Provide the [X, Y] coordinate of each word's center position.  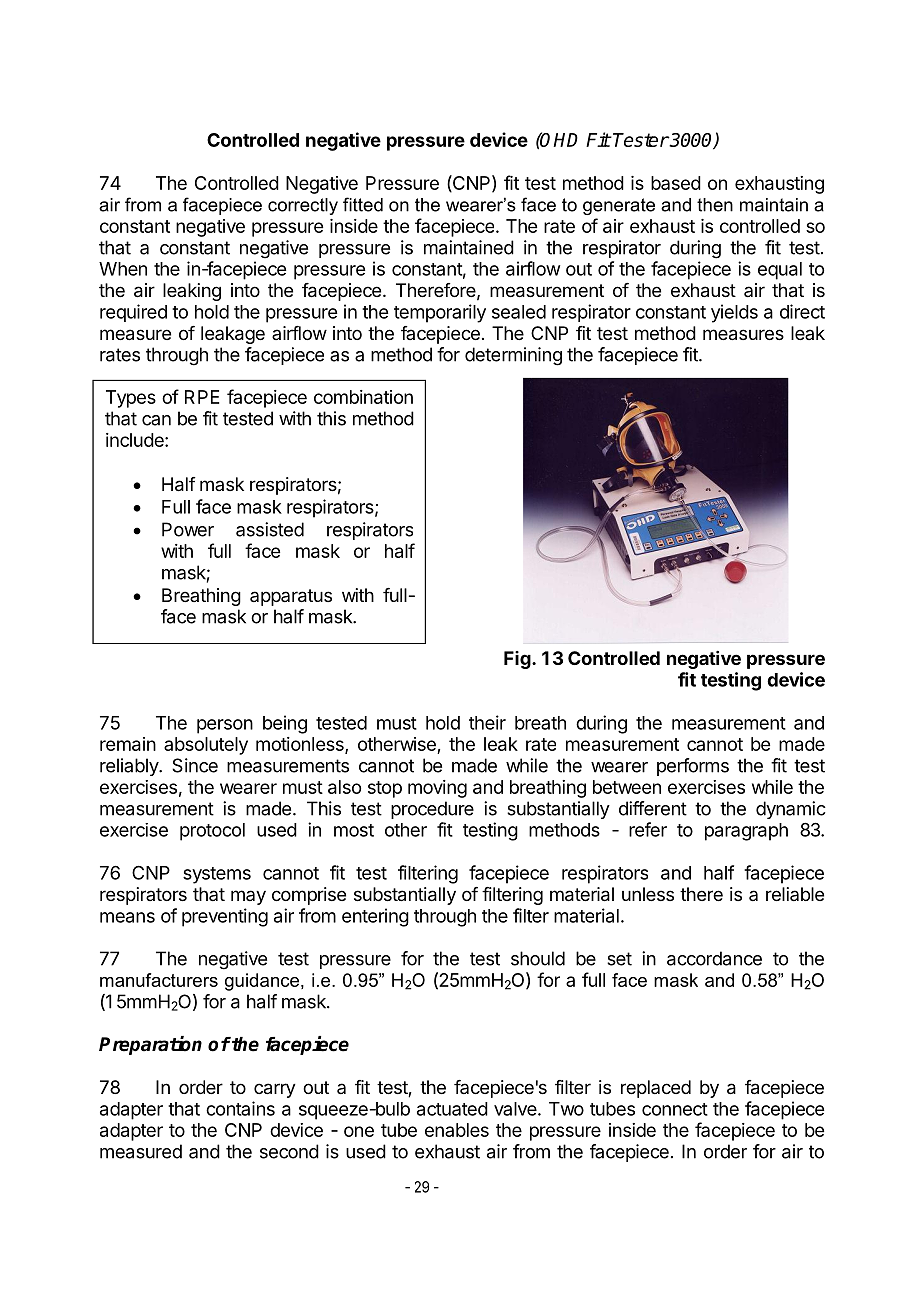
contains [240, 1108]
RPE [202, 397]
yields [734, 313]
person [225, 726]
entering [375, 917]
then [715, 205]
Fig [517, 660]
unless [648, 894]
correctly [303, 206]
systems [217, 875]
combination [363, 397]
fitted [363, 204]
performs [693, 767]
